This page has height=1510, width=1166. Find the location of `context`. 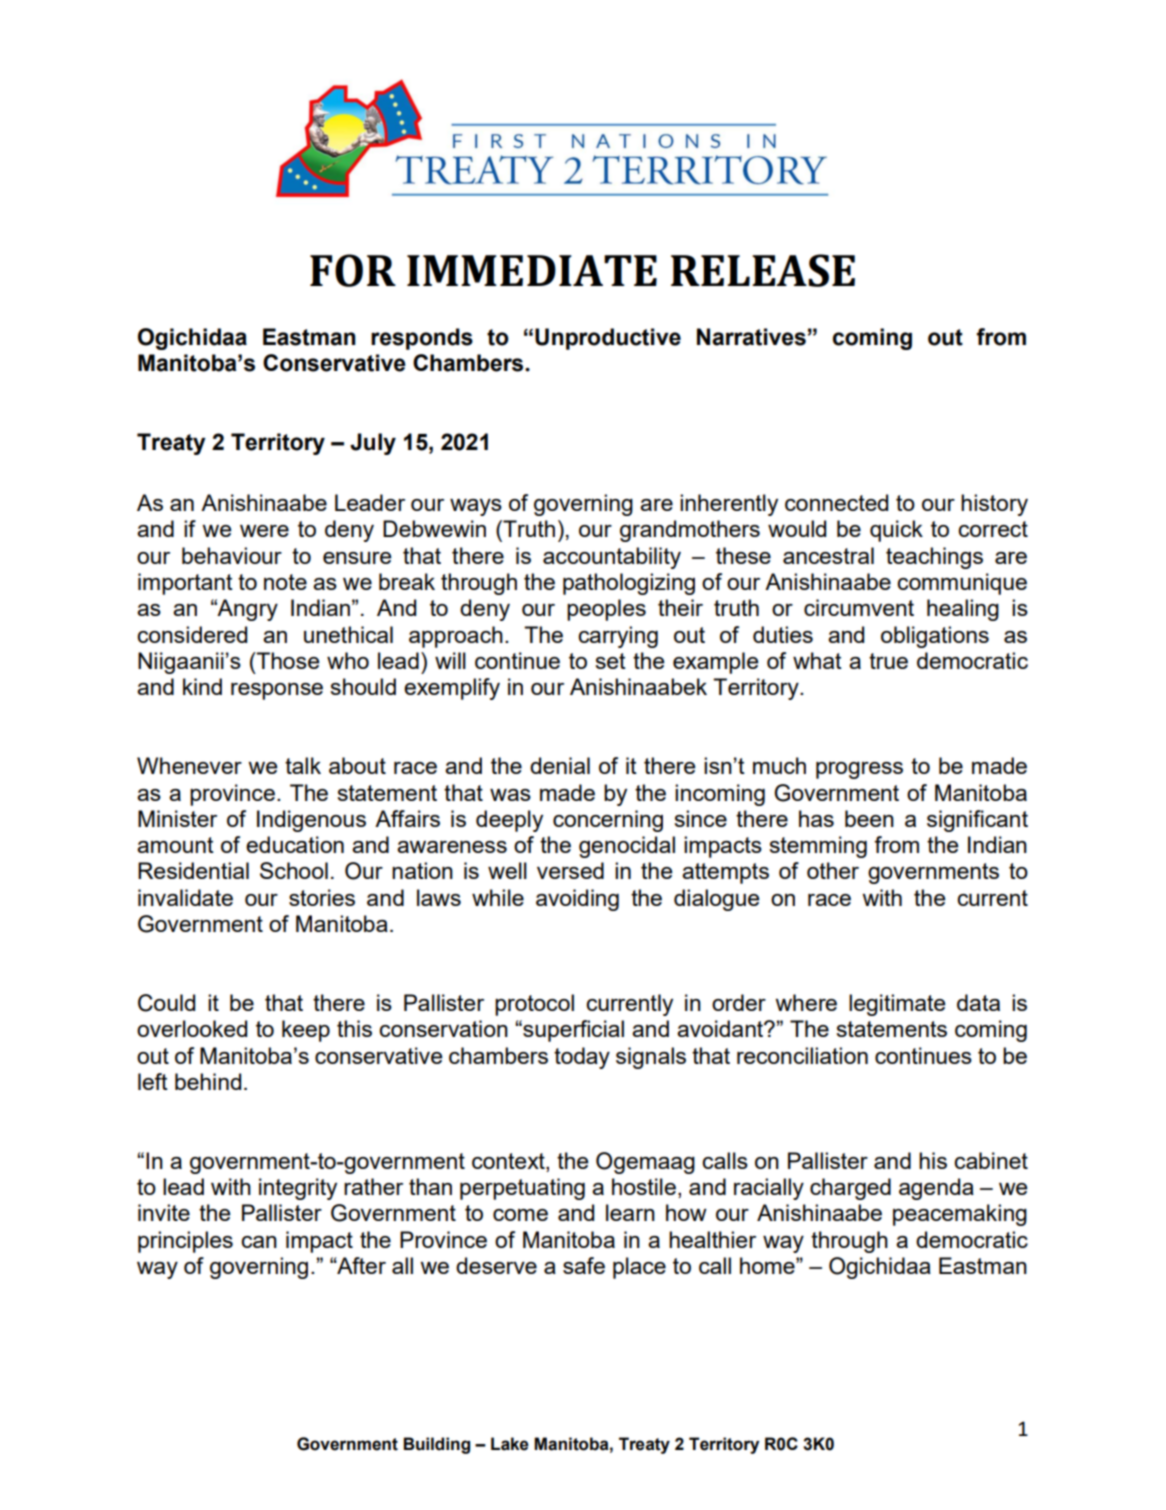

context is located at coordinates (509, 1162).
